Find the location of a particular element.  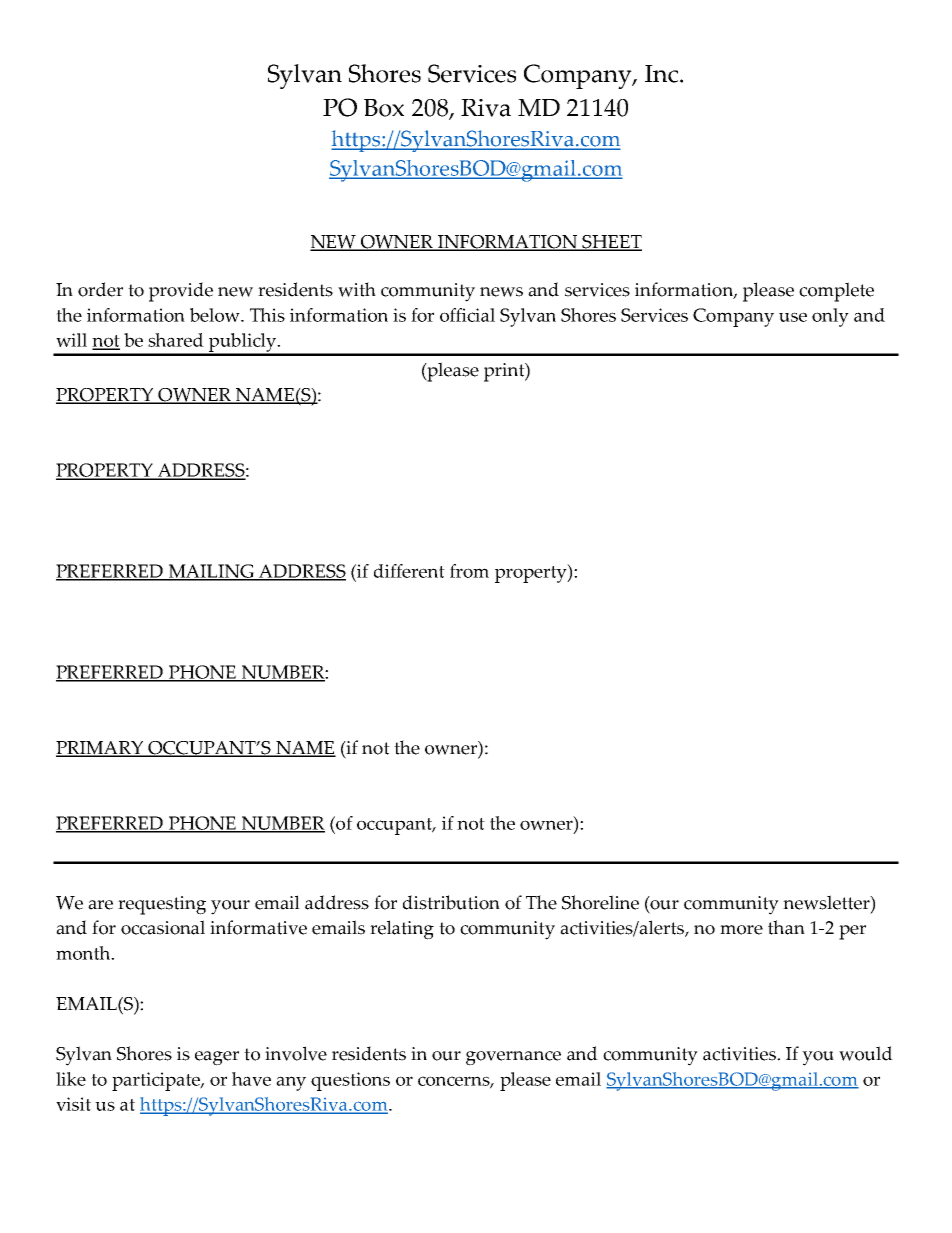

SHEET is located at coordinates (611, 243).
